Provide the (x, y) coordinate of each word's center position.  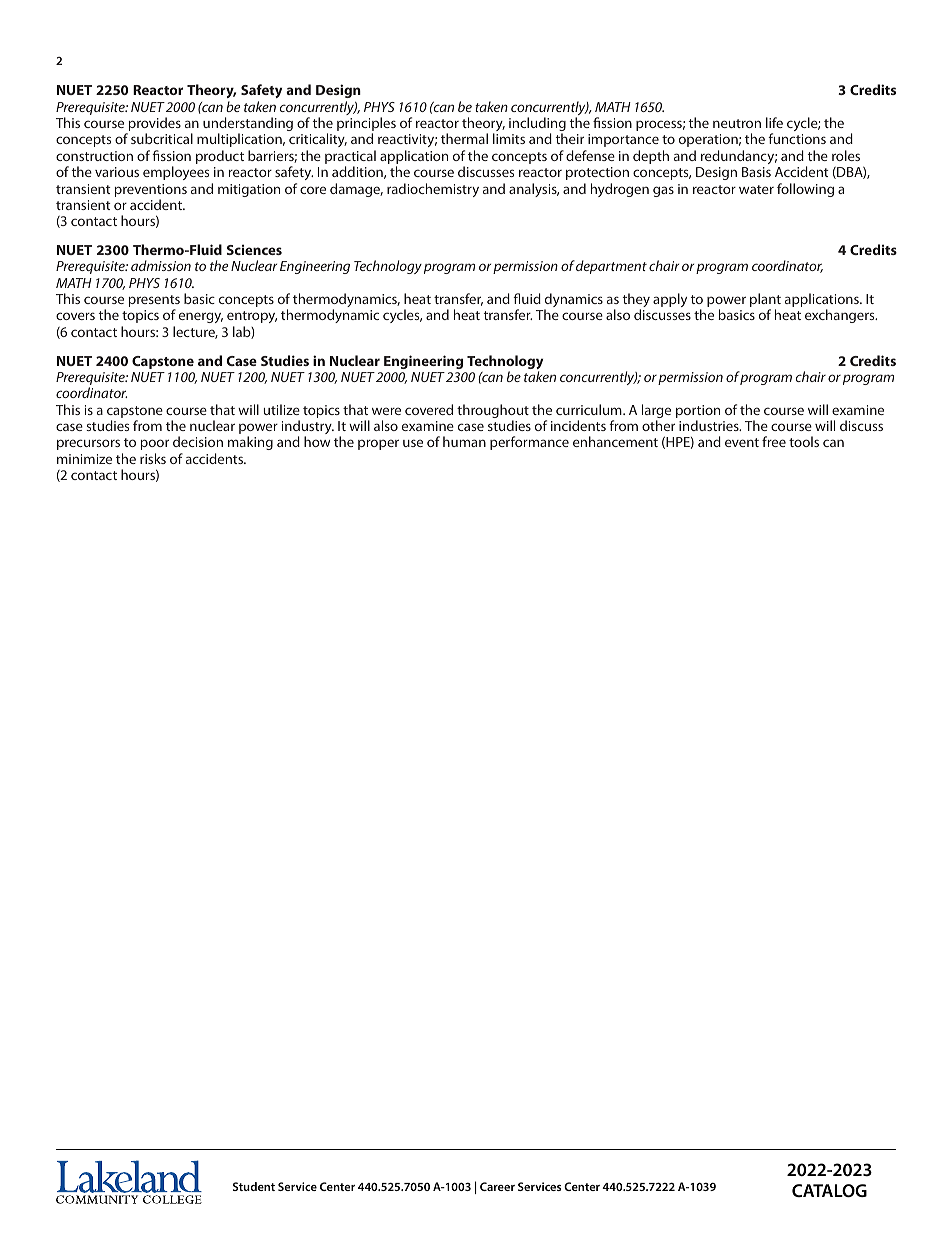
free (774, 441)
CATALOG (829, 1190)
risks (153, 458)
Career (497, 1186)
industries (710, 425)
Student (254, 1186)
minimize (84, 459)
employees (176, 173)
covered (429, 409)
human (464, 441)
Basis (756, 172)
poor (155, 444)
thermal (464, 138)
